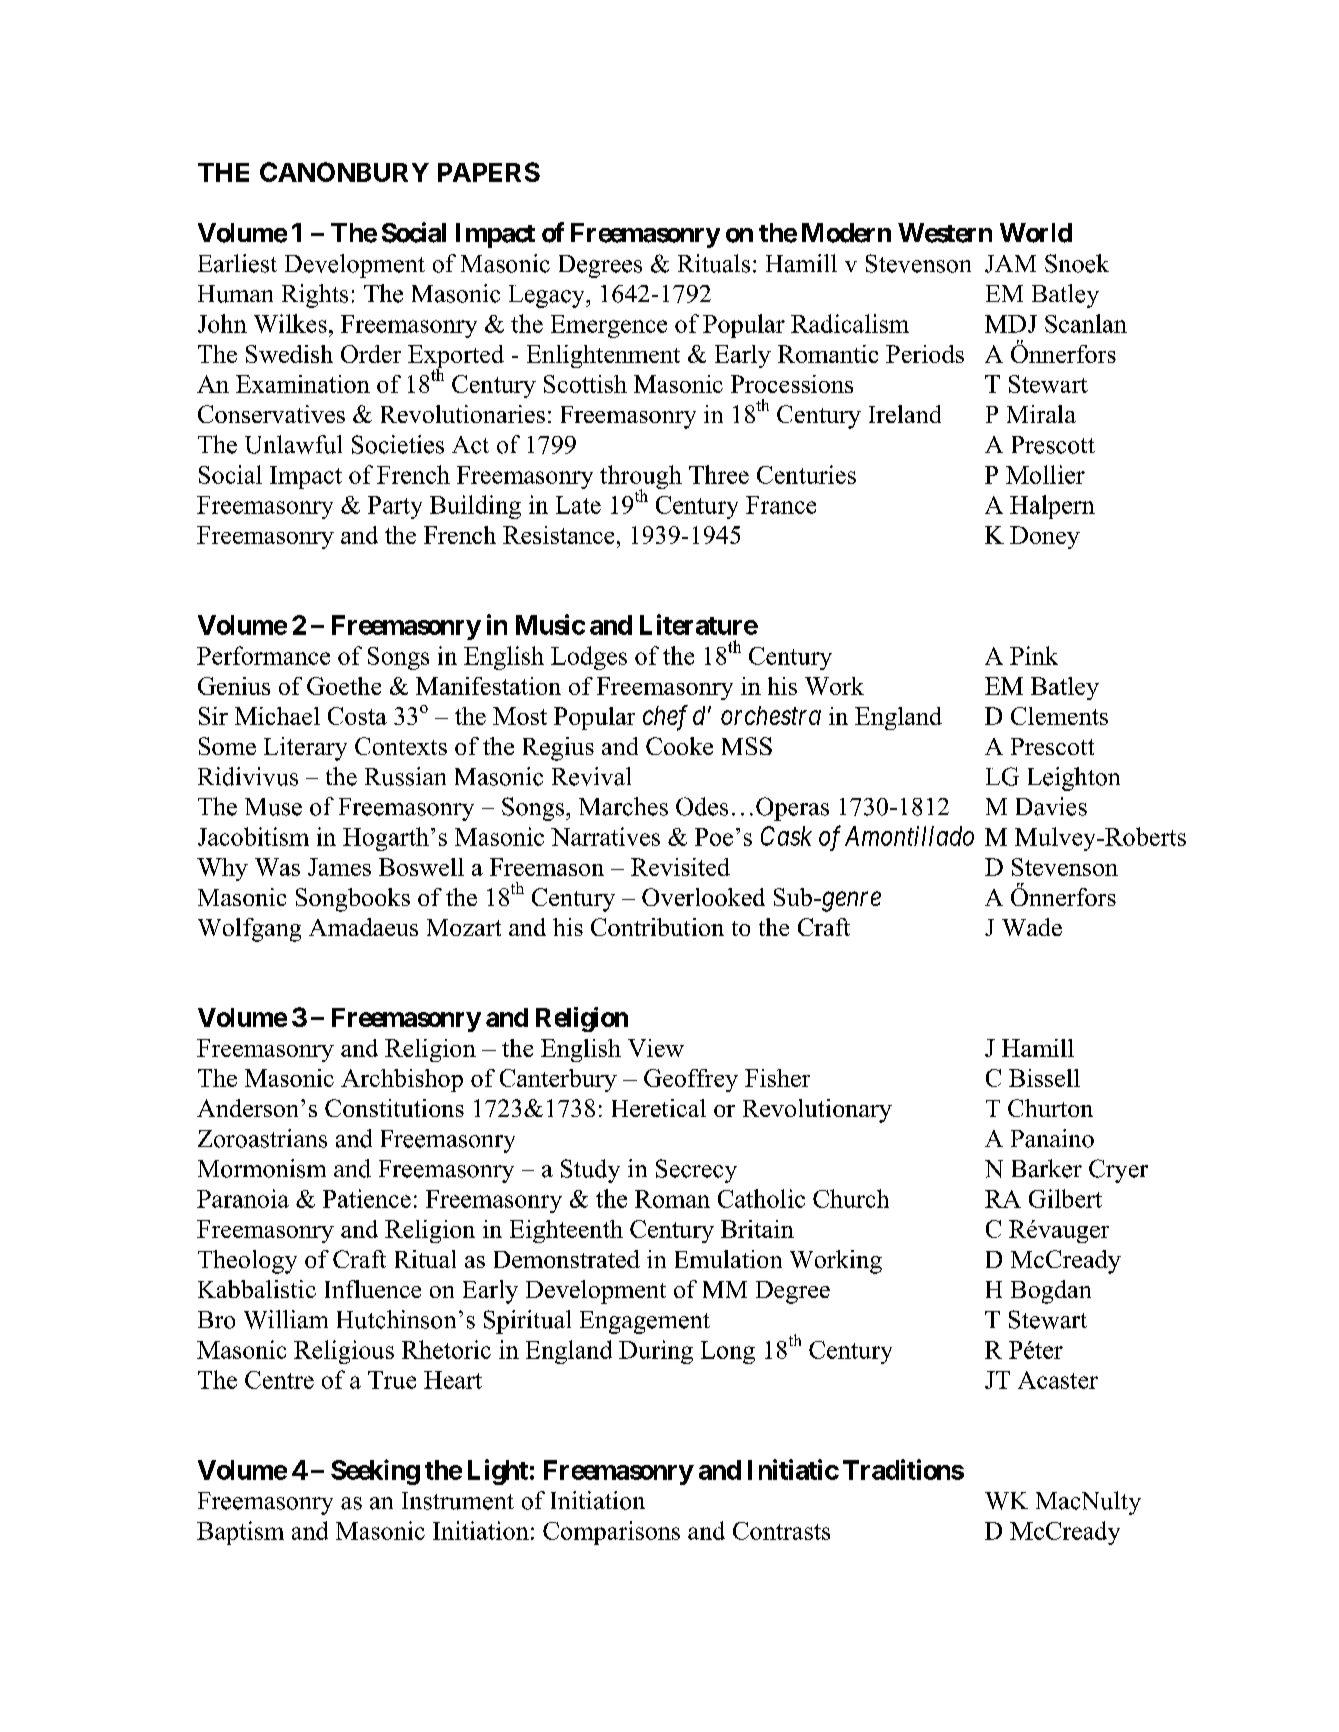  I want to click on Pink, so click(1034, 655).
